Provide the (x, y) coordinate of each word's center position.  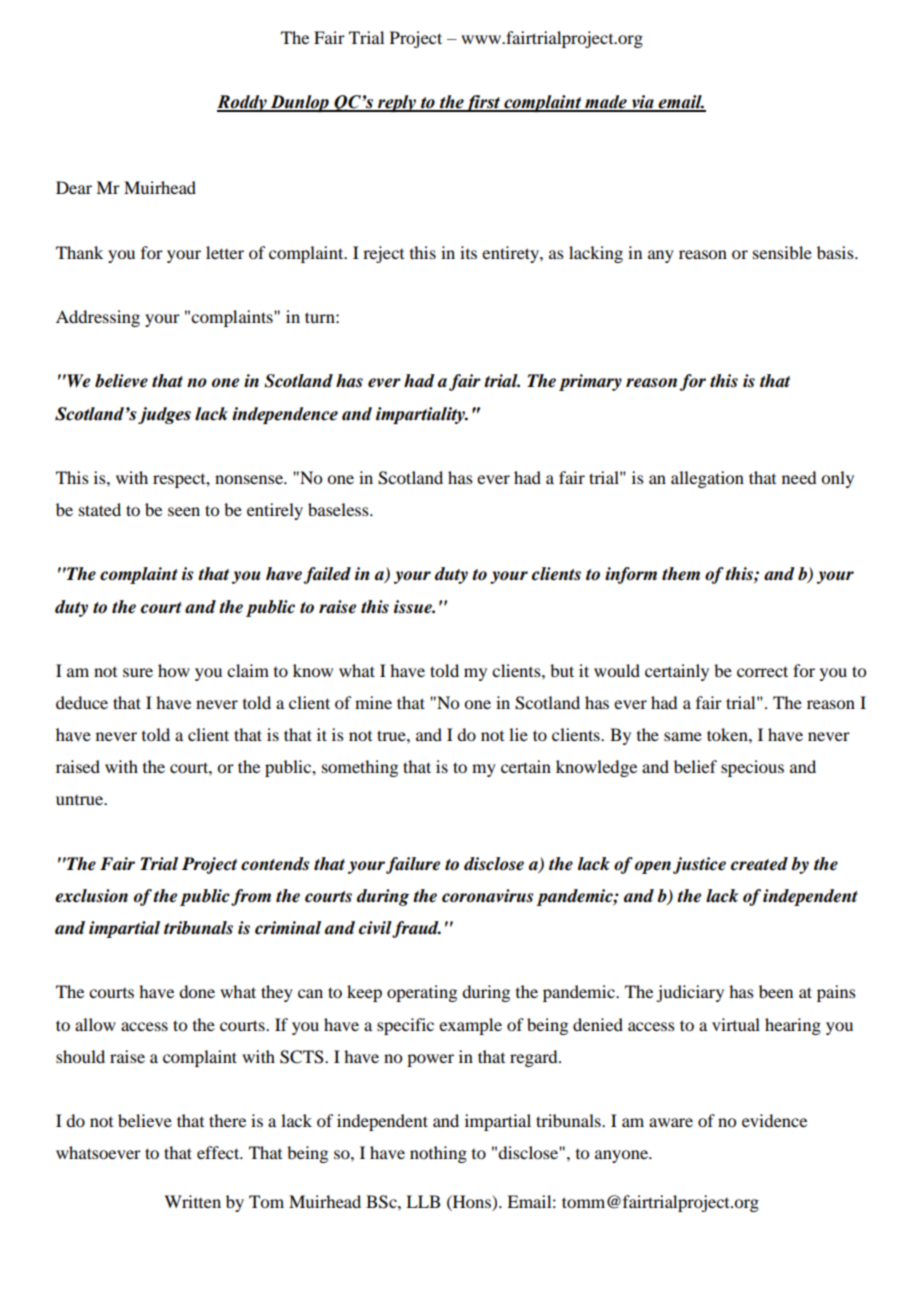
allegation (707, 479)
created (759, 864)
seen (184, 511)
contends (275, 864)
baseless (339, 509)
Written (192, 1201)
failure (413, 865)
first (483, 103)
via (642, 103)
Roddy (243, 103)
